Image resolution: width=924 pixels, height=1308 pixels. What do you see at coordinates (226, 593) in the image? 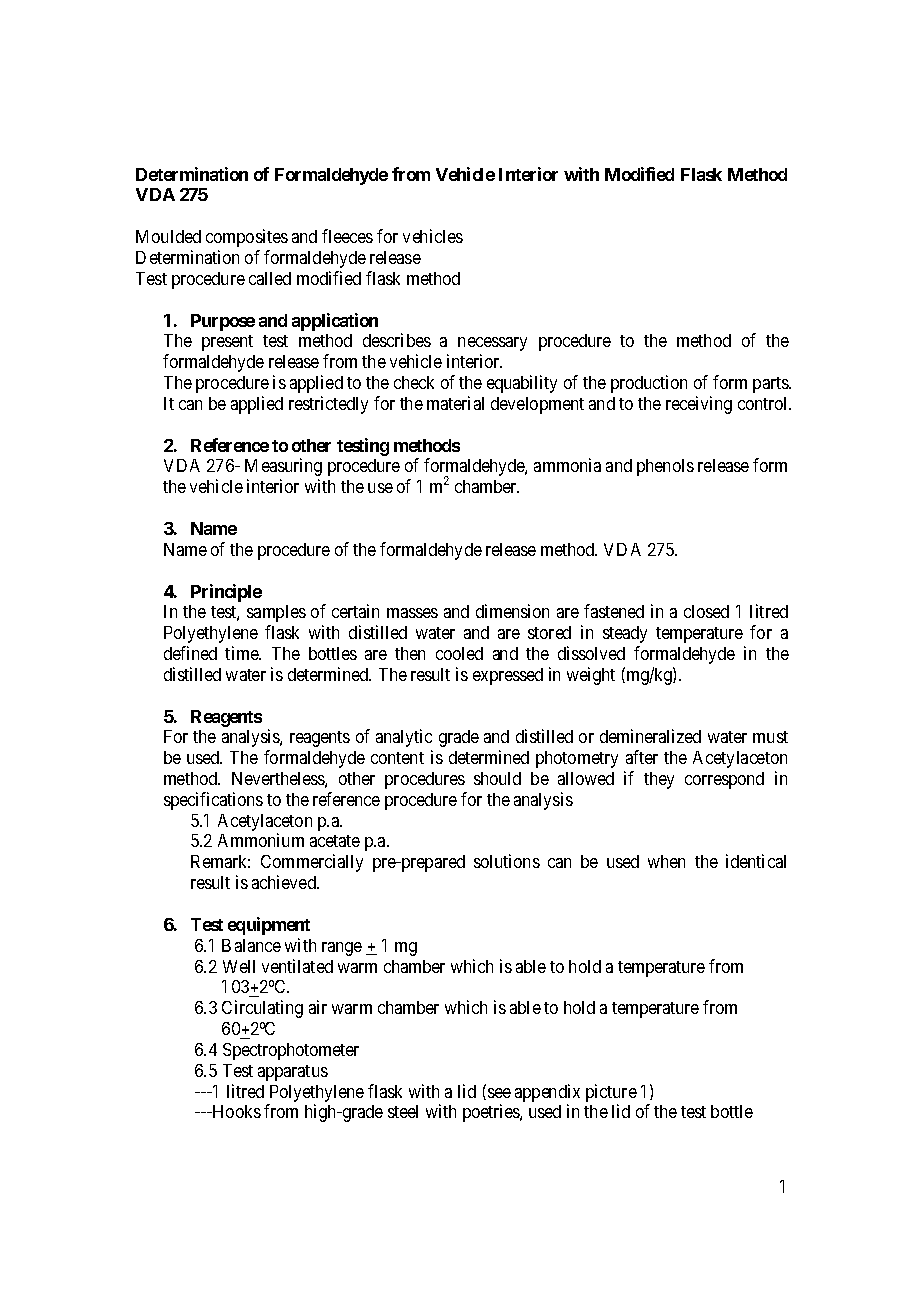
I see `Principle` at bounding box center [226, 593].
